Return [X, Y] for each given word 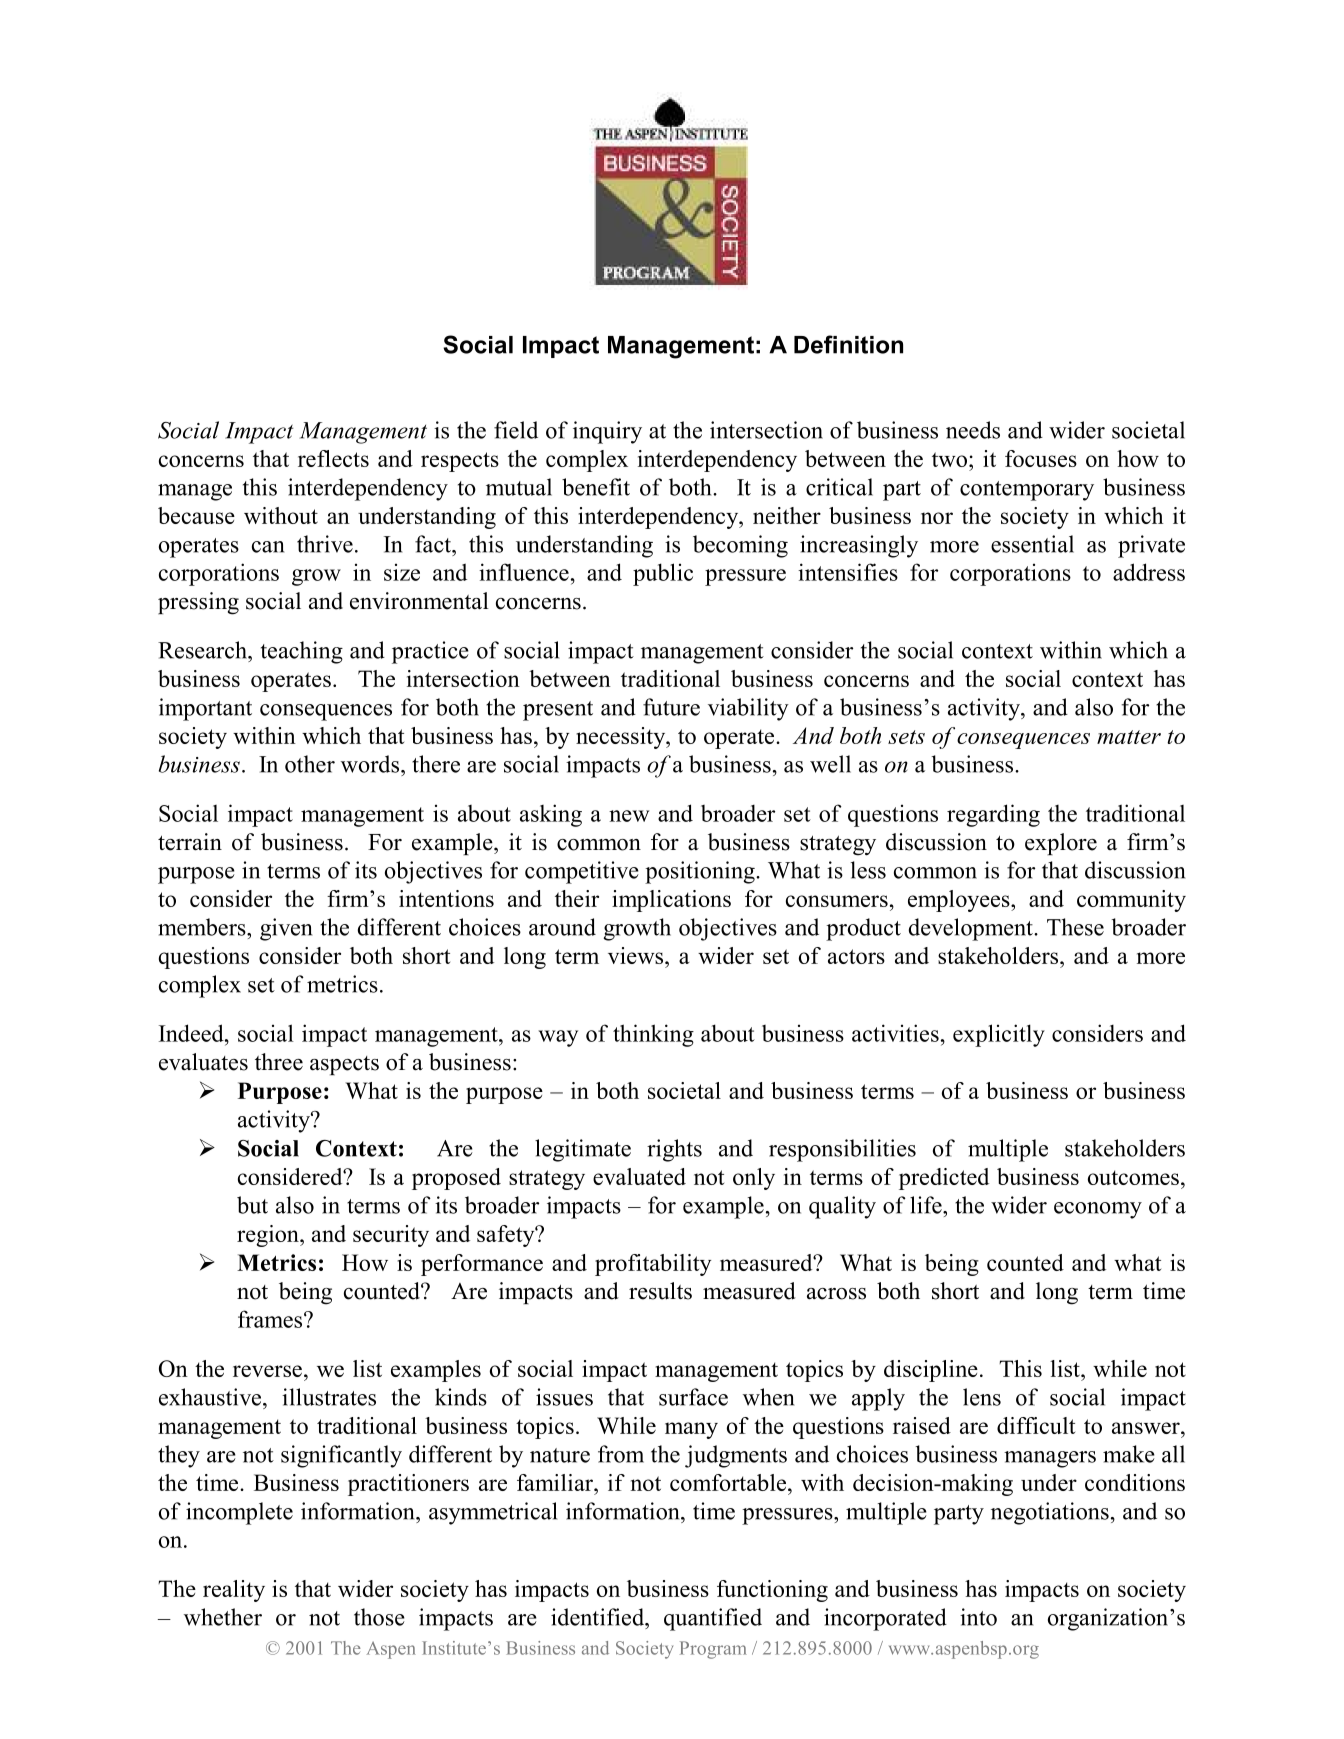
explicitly [999, 1035]
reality [234, 1591]
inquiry [607, 432]
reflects [333, 458]
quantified [713, 1619]
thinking [653, 1035]
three [279, 1062]
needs [973, 430]
